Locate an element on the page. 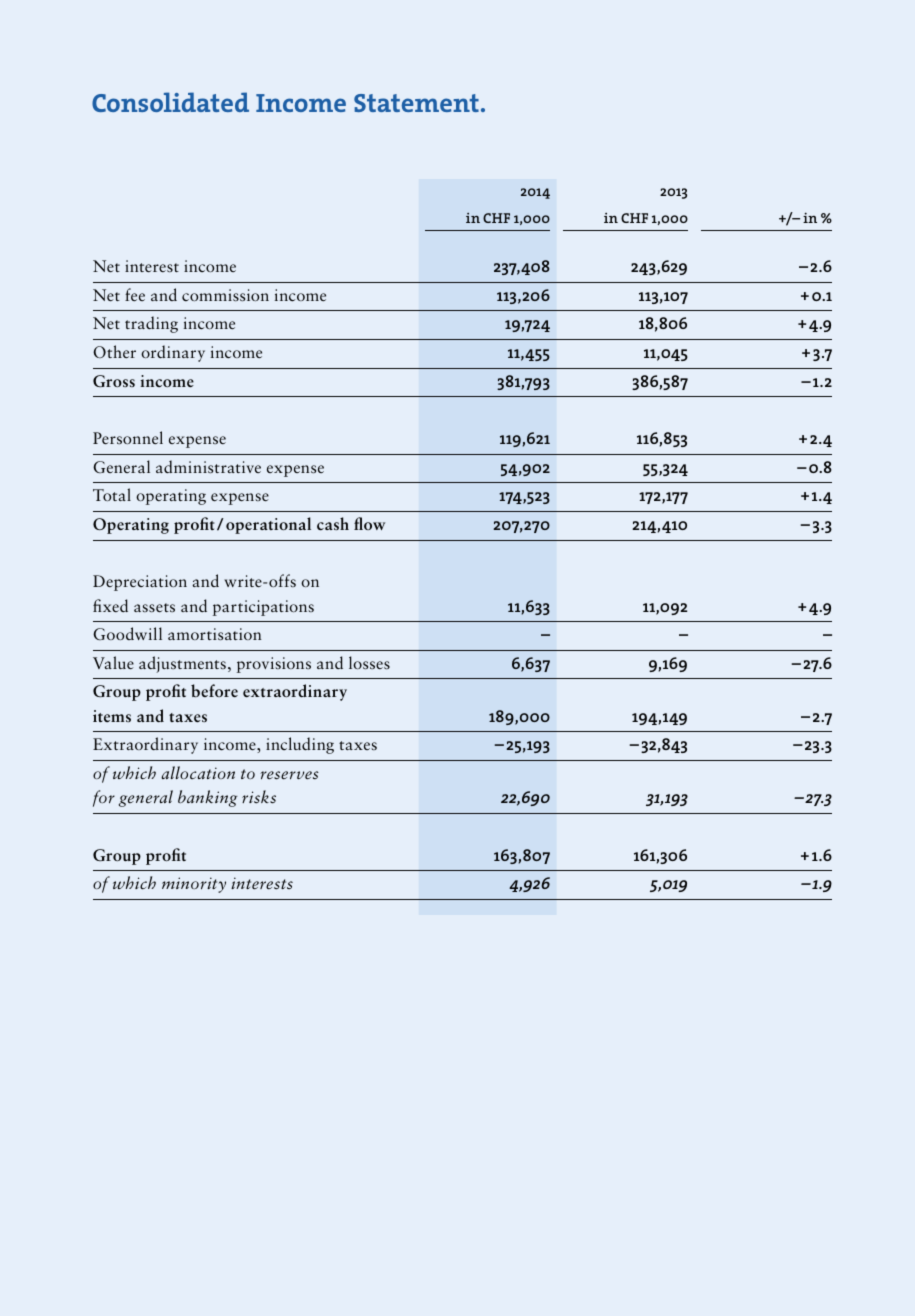  Statement is located at coordinates (416, 103).
